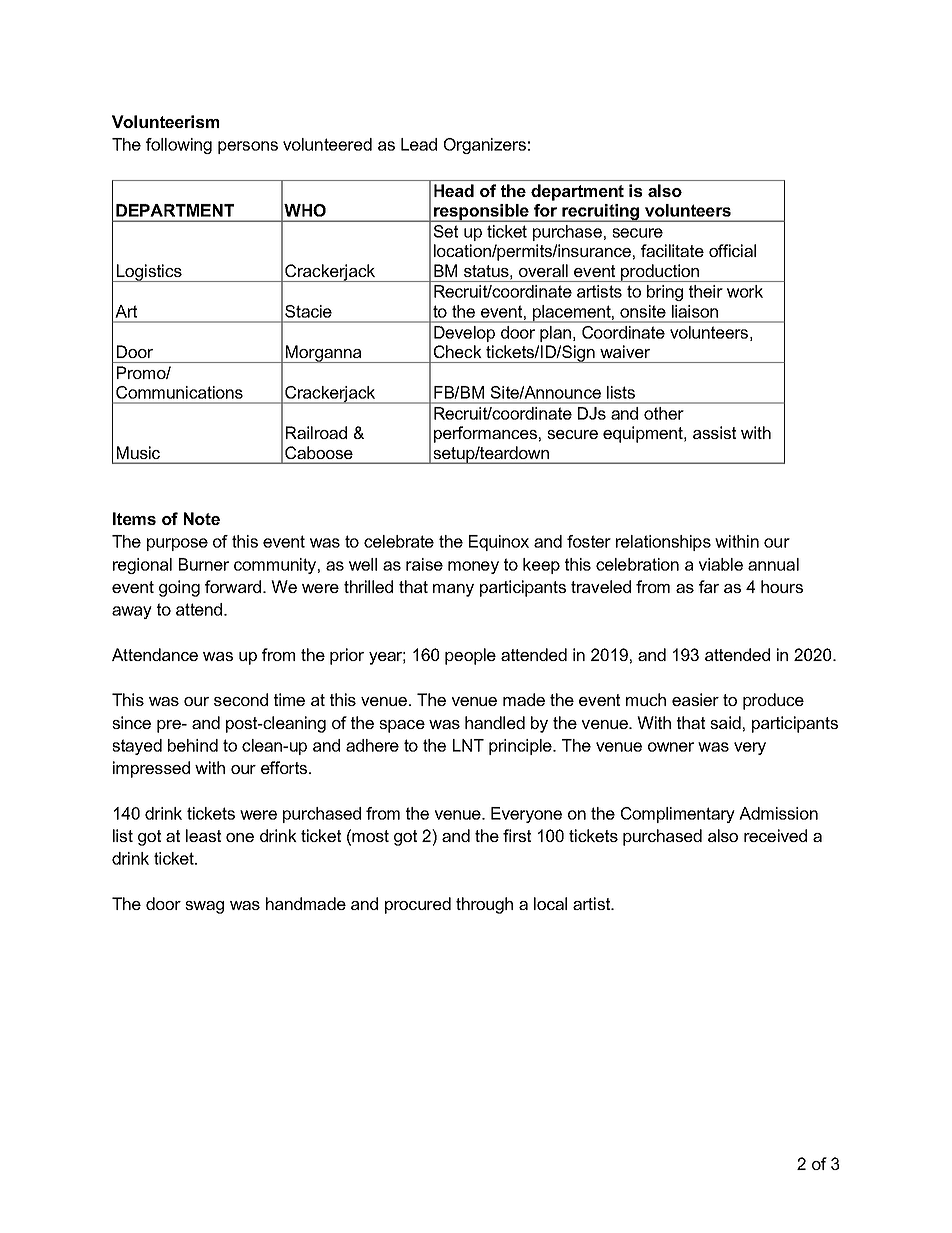 The width and height of the screenshot is (952, 1233). I want to click on liaison, so click(695, 311).
